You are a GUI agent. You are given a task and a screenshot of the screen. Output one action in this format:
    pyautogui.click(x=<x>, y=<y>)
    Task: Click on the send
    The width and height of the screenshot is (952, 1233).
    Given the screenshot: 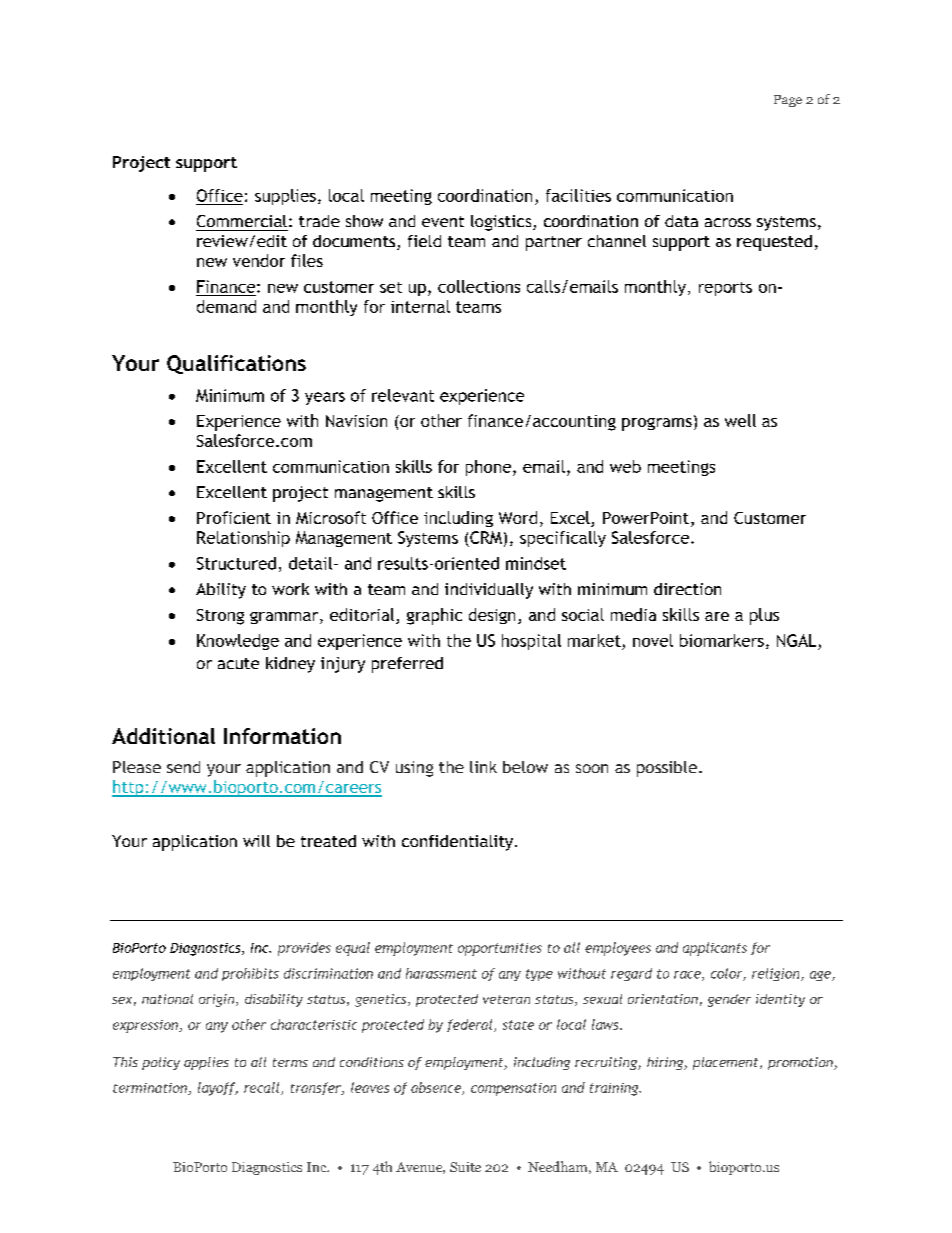 What is the action you would take?
    pyautogui.click(x=183, y=767)
